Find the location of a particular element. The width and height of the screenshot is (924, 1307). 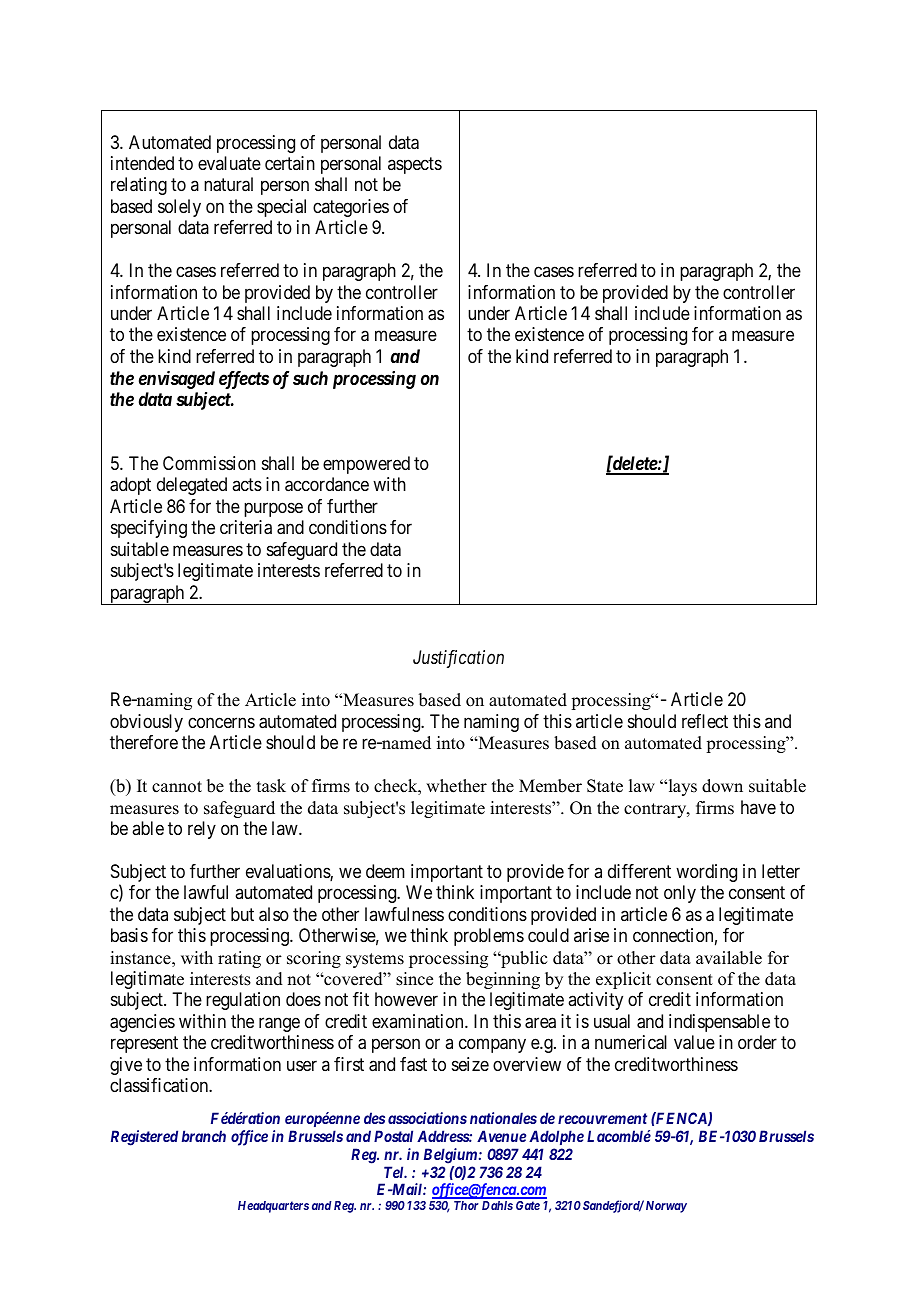

aspects is located at coordinates (415, 165).
